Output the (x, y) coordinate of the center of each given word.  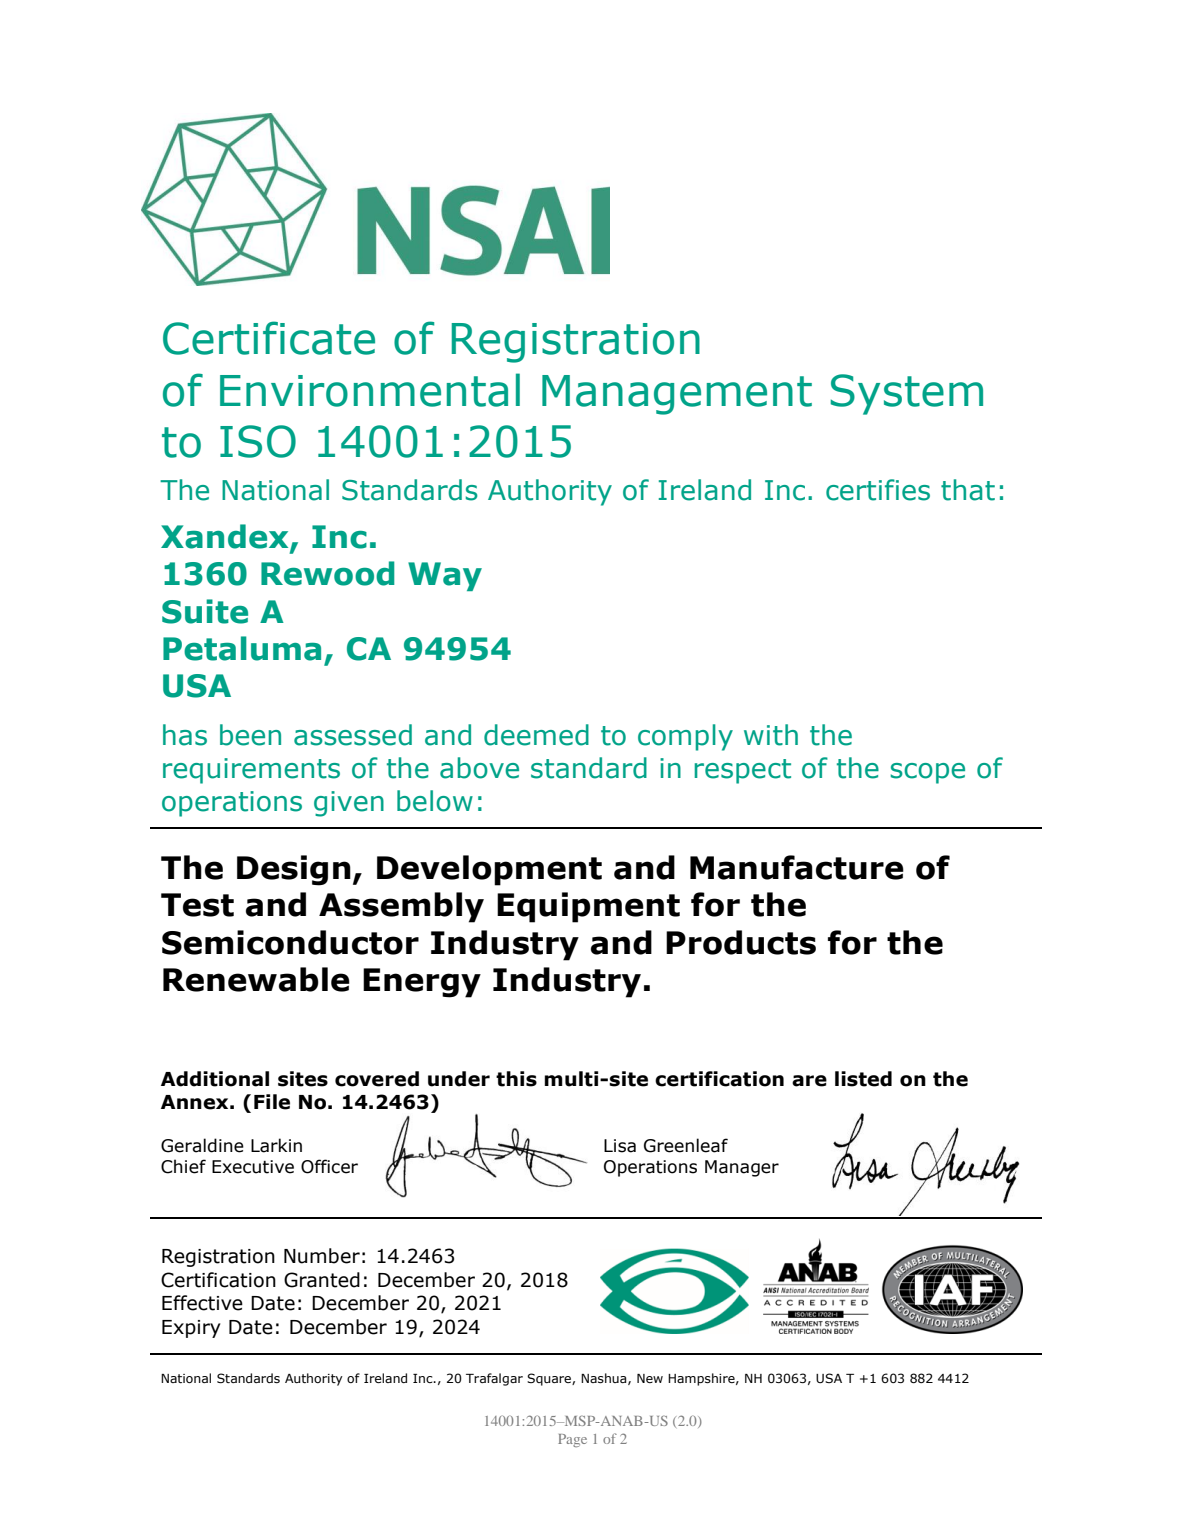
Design (294, 870)
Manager (742, 1168)
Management (677, 395)
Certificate (269, 338)
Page (572, 1440)
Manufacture (797, 867)
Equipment (588, 907)
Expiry (191, 1329)
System (906, 394)
